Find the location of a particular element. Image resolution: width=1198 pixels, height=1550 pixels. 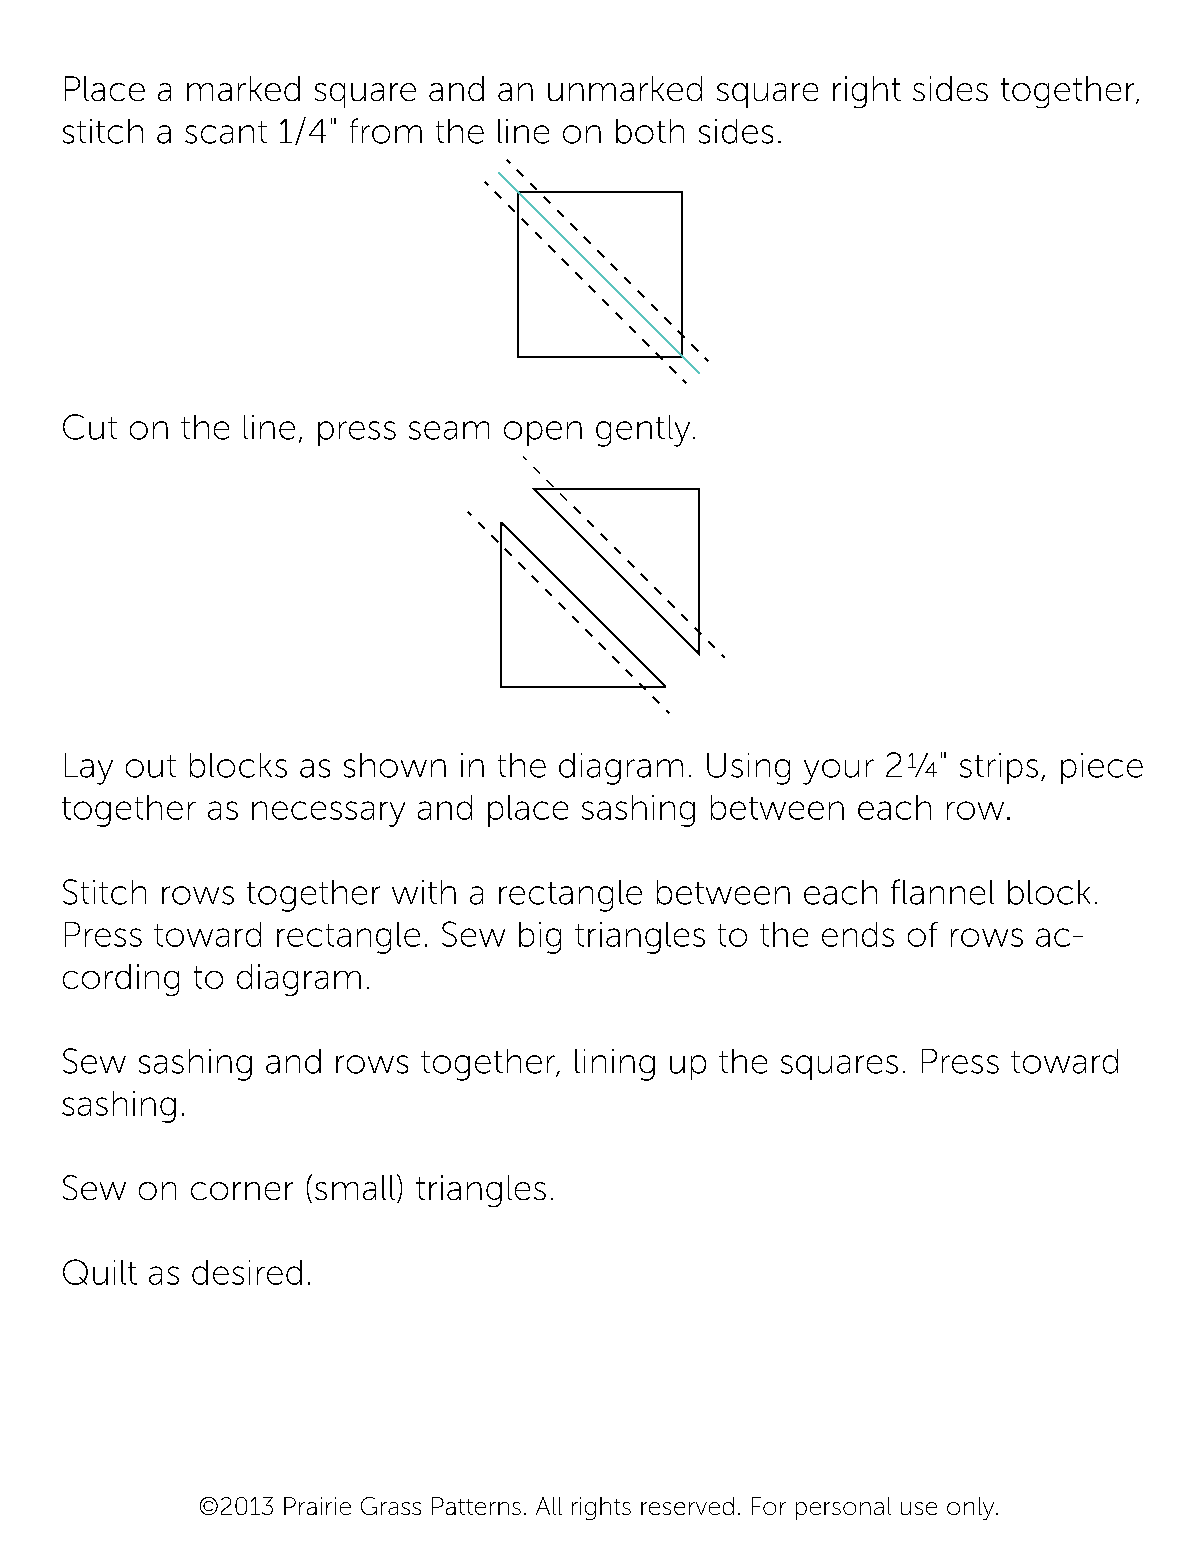

Using is located at coordinates (748, 769).
